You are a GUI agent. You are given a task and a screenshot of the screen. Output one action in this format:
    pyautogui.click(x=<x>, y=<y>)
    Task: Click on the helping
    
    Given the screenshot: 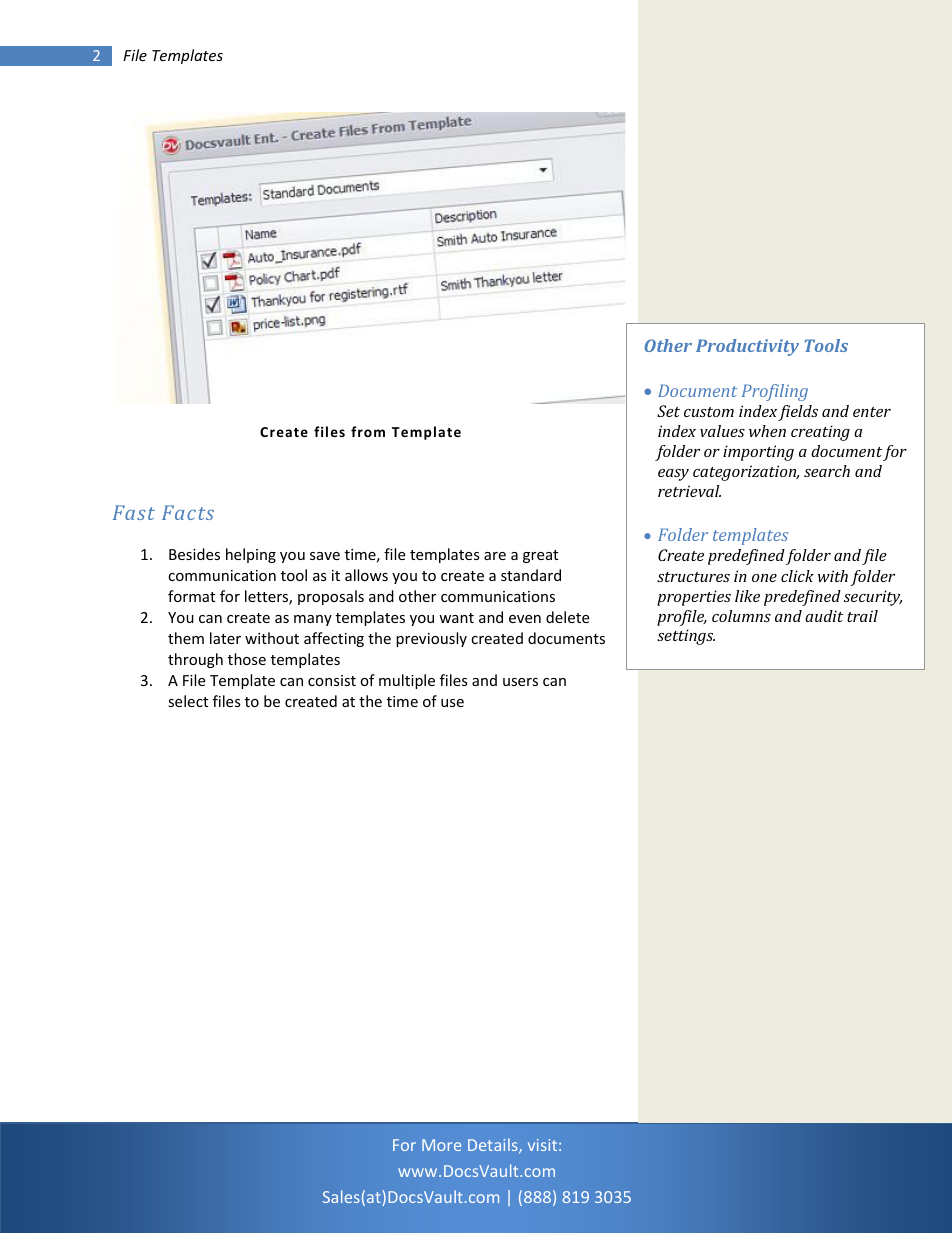 What is the action you would take?
    pyautogui.click(x=251, y=555)
